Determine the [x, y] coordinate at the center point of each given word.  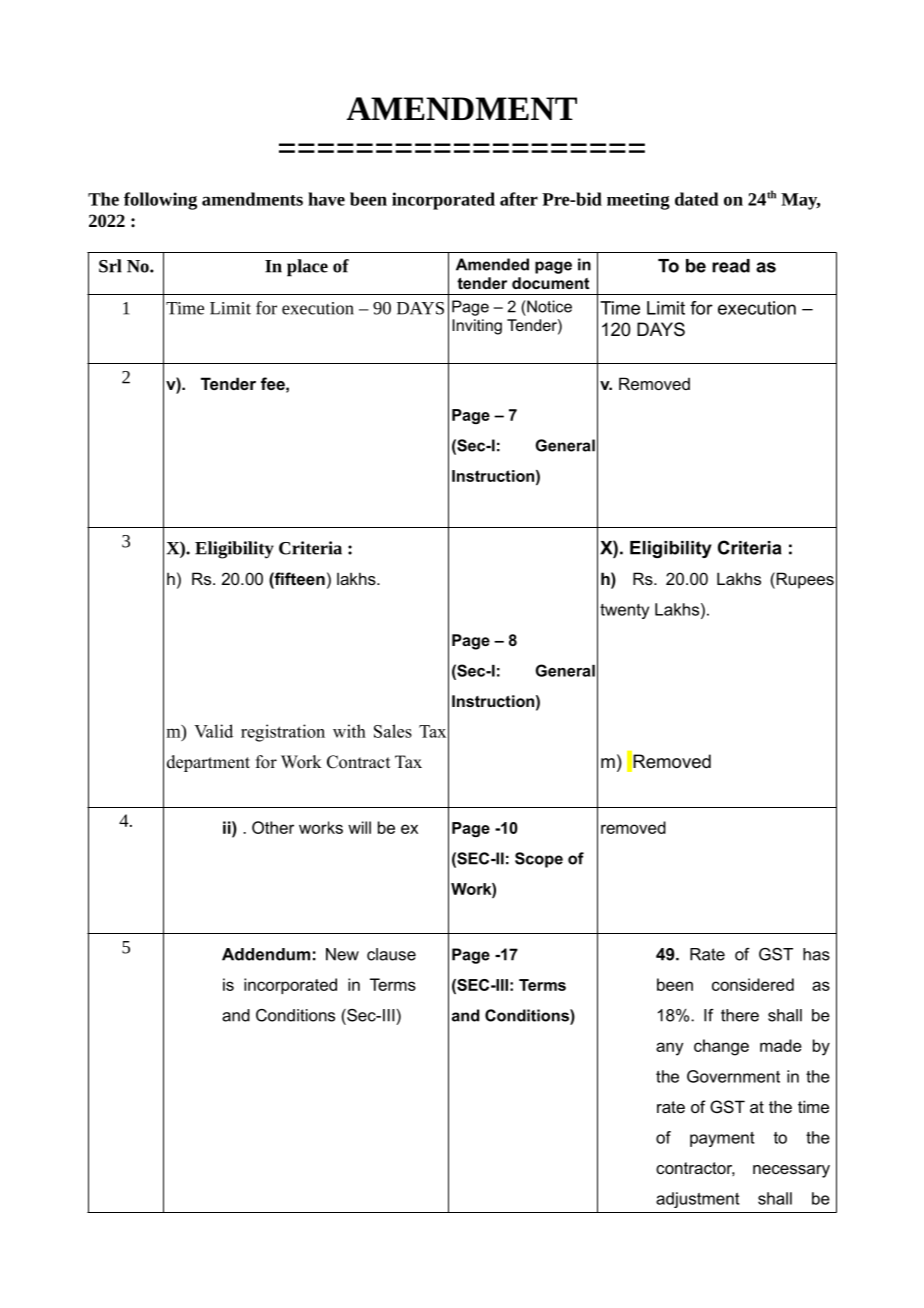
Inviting [477, 327]
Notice [548, 306]
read [731, 266]
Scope [539, 860]
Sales [393, 731]
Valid [213, 731]
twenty [624, 611]
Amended [492, 264]
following [160, 201]
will [359, 827]
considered [753, 984]
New [342, 954]
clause [391, 954]
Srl [110, 266]
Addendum [266, 954]
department [208, 763]
